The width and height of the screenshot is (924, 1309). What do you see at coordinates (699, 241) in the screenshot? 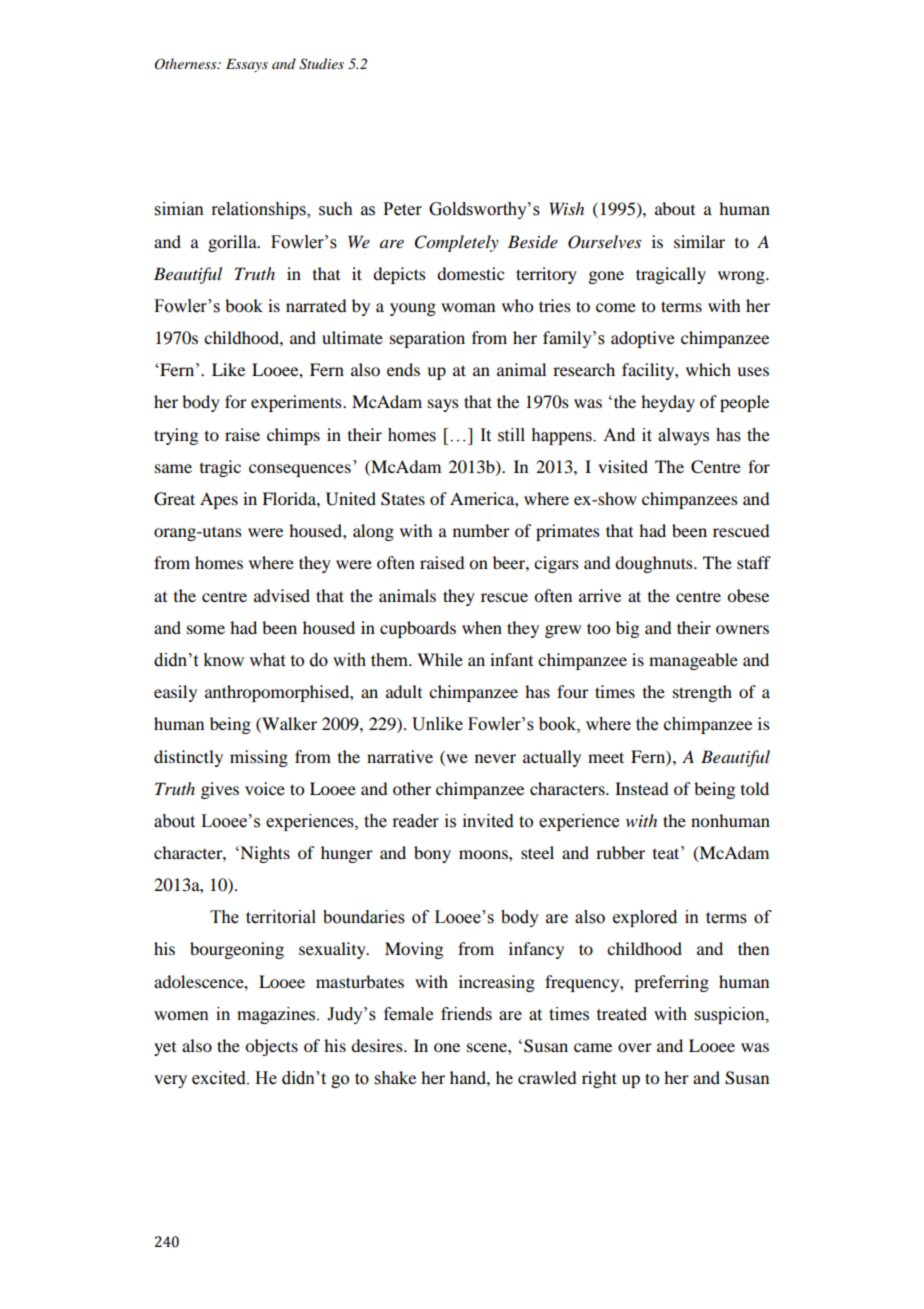
I see `similar` at bounding box center [699, 241].
